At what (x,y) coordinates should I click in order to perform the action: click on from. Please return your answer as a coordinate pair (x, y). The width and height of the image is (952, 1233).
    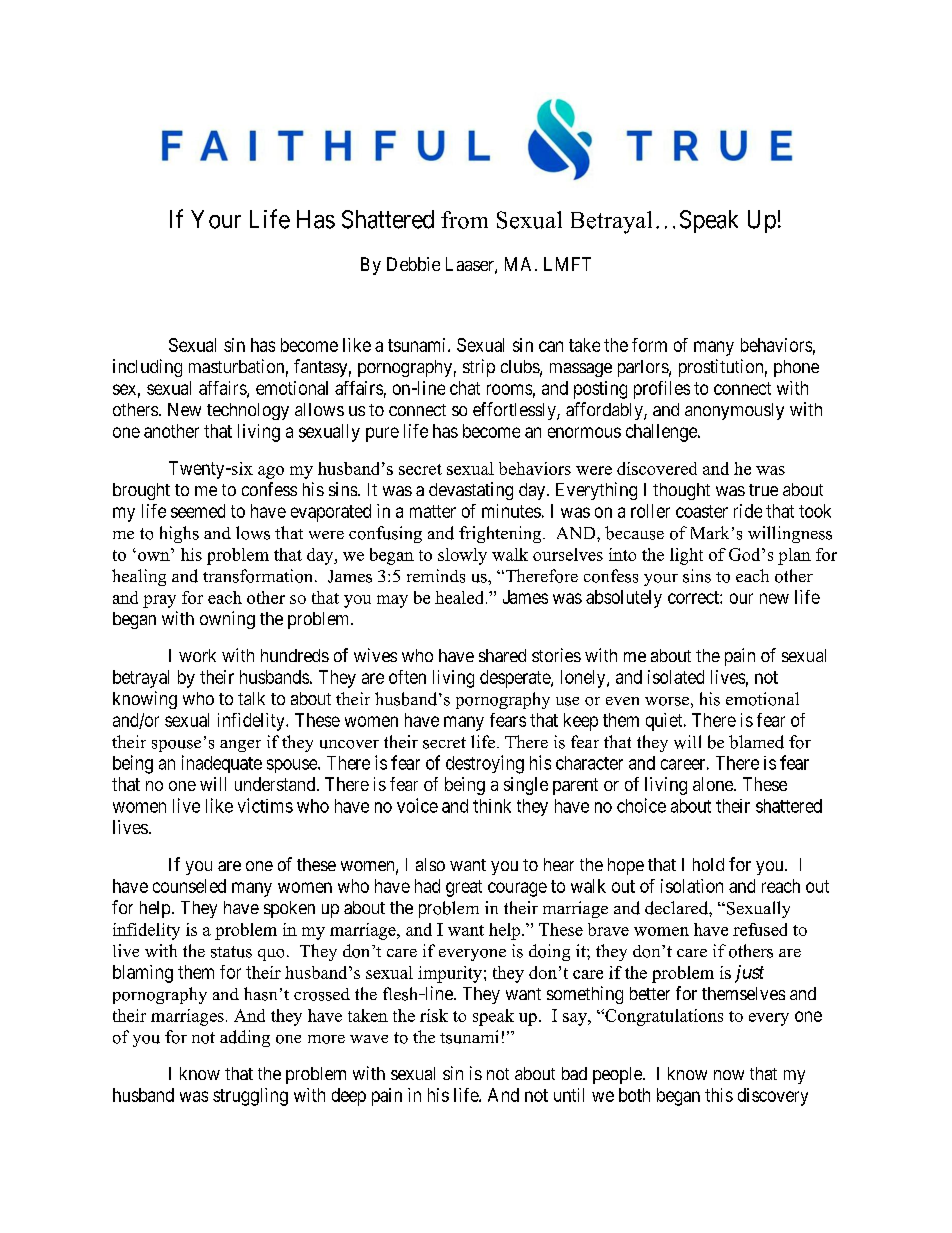
    Looking at the image, I should click on (464, 220).
